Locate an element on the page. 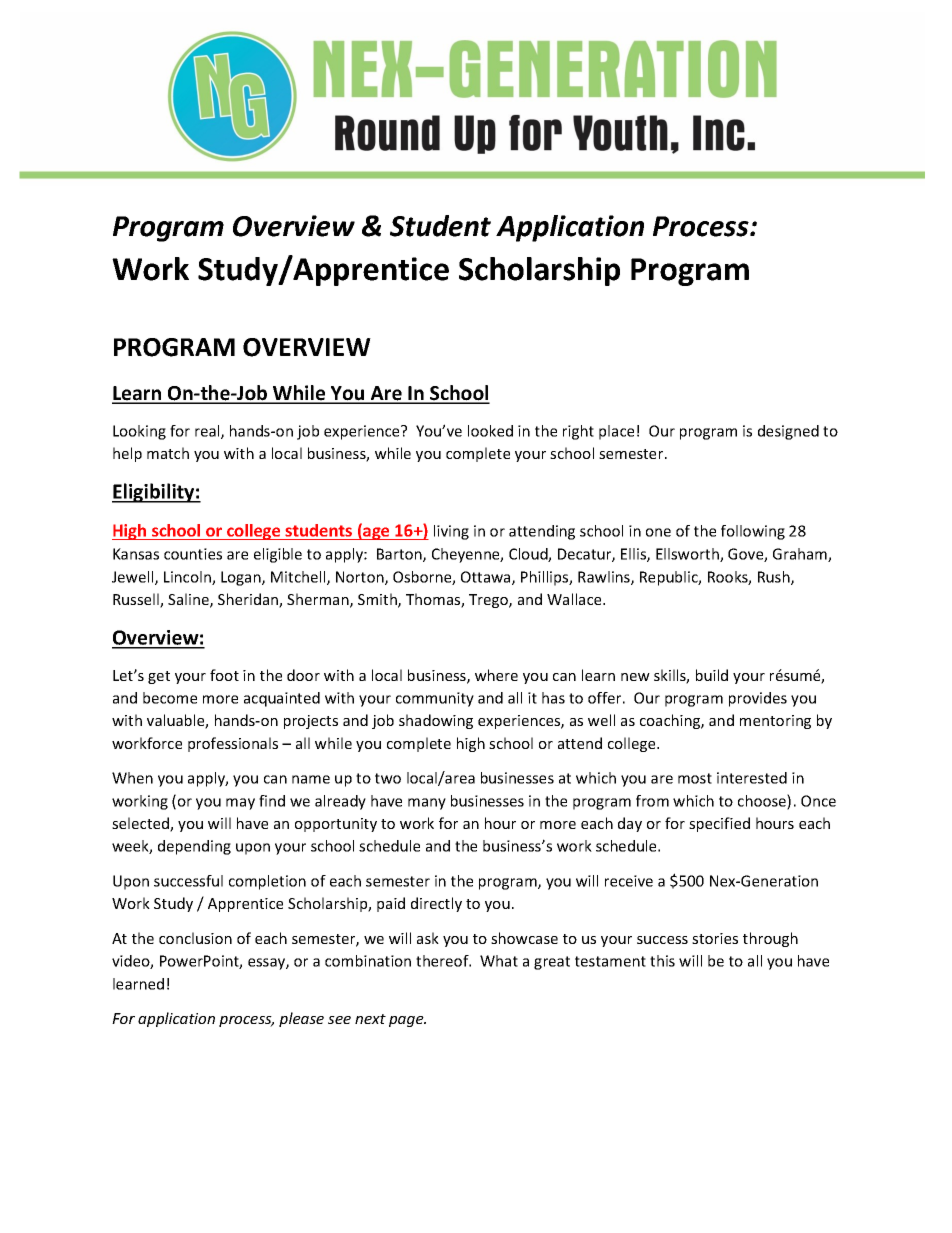 This page has width=952, height=1233. directly is located at coordinates (436, 904).
